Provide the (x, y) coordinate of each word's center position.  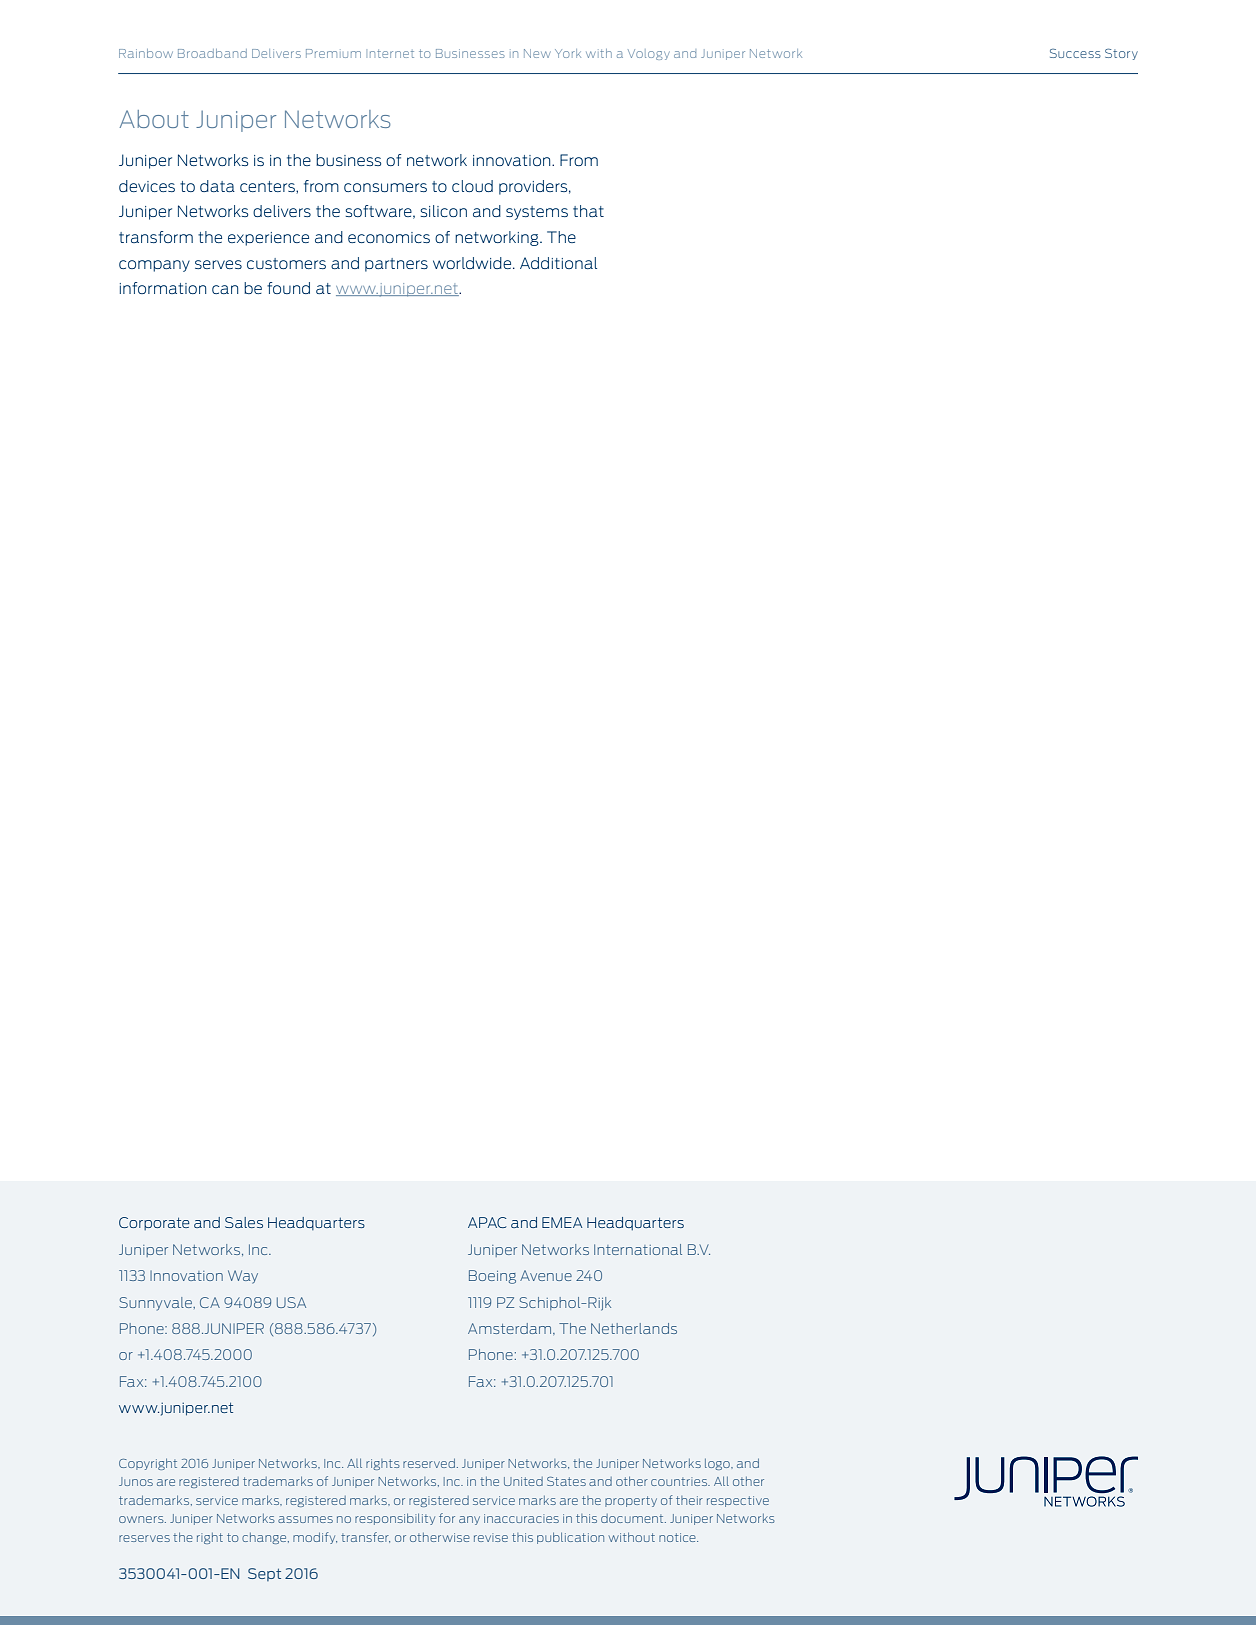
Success (1075, 53)
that (588, 211)
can (225, 289)
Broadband (212, 53)
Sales (244, 1222)
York (568, 53)
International (638, 1249)
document (633, 1518)
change (265, 1538)
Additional (558, 263)
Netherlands (634, 1328)
